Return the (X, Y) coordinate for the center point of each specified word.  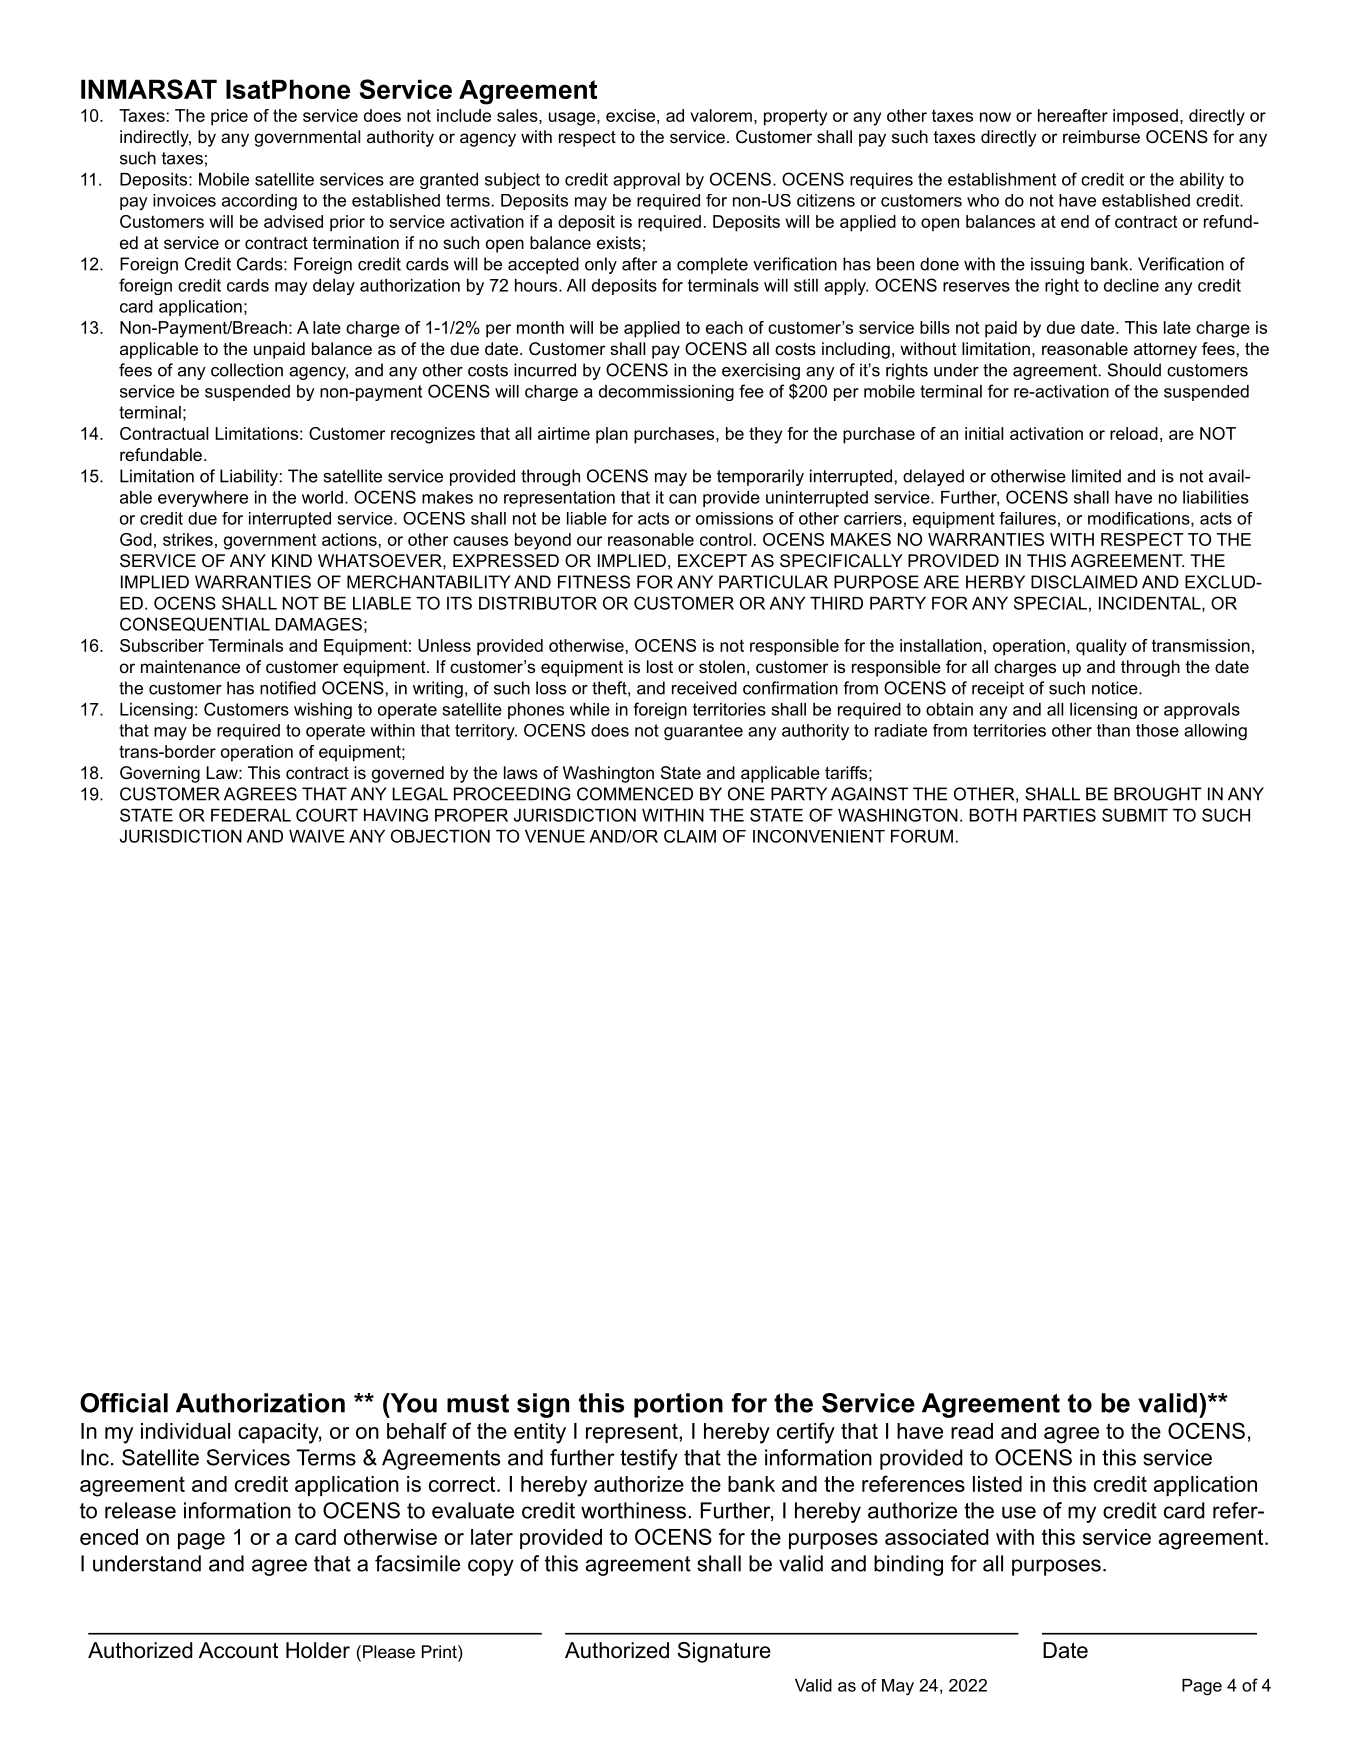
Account (238, 1650)
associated (936, 1537)
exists (619, 242)
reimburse (1101, 136)
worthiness (633, 1510)
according (259, 202)
